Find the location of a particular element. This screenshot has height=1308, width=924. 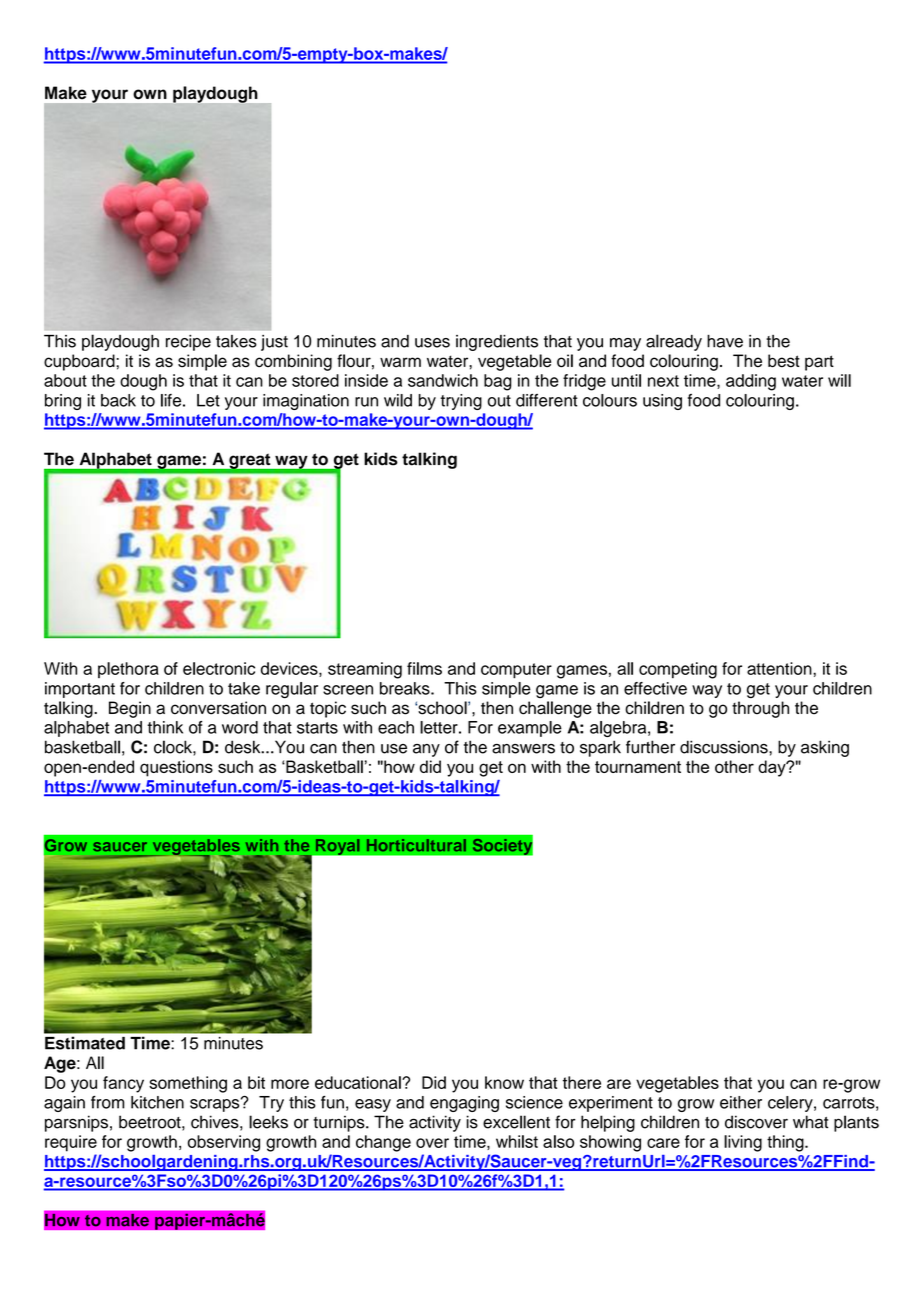

any is located at coordinates (426, 750).
